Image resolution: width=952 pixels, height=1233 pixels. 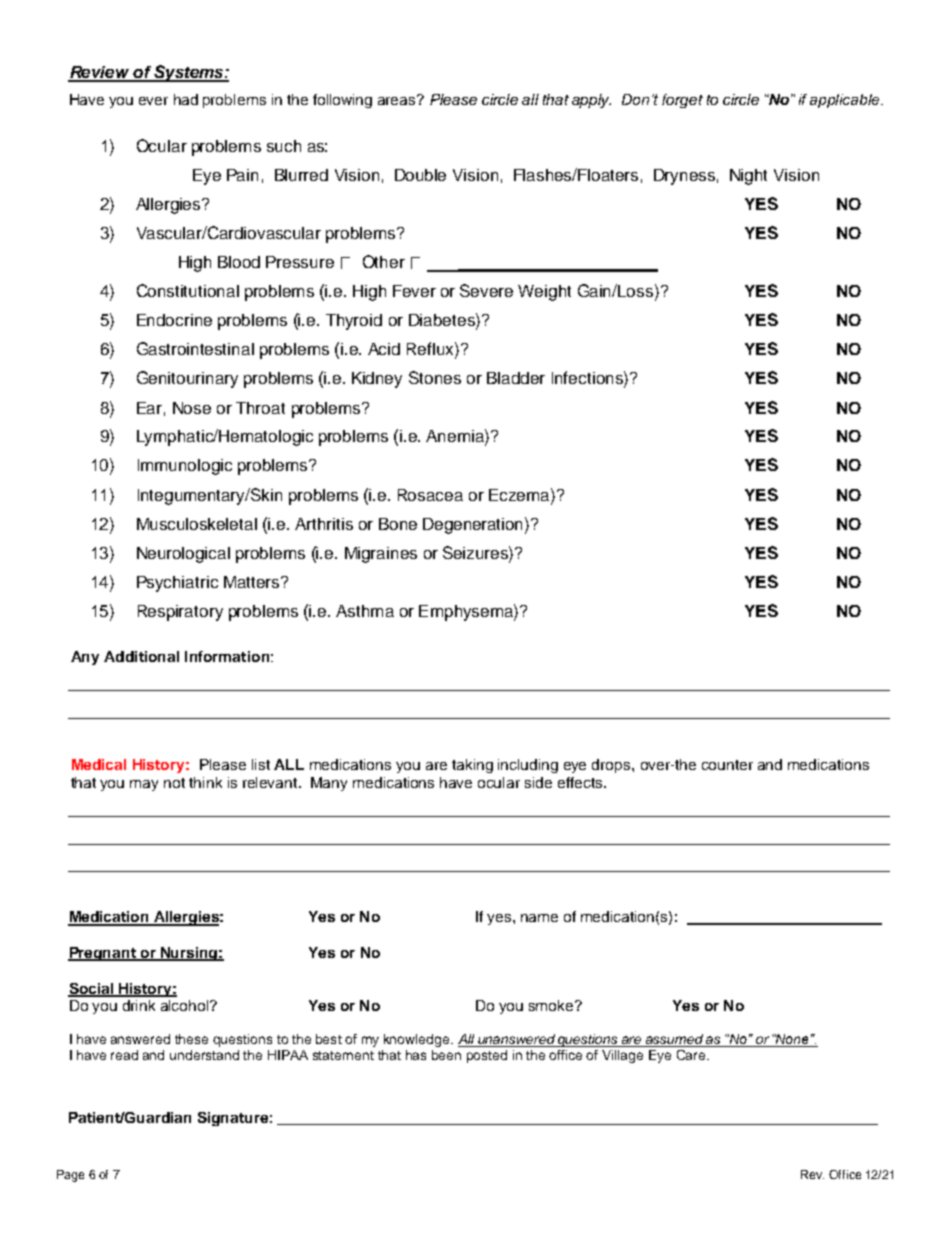 I want to click on not, so click(x=174, y=783).
